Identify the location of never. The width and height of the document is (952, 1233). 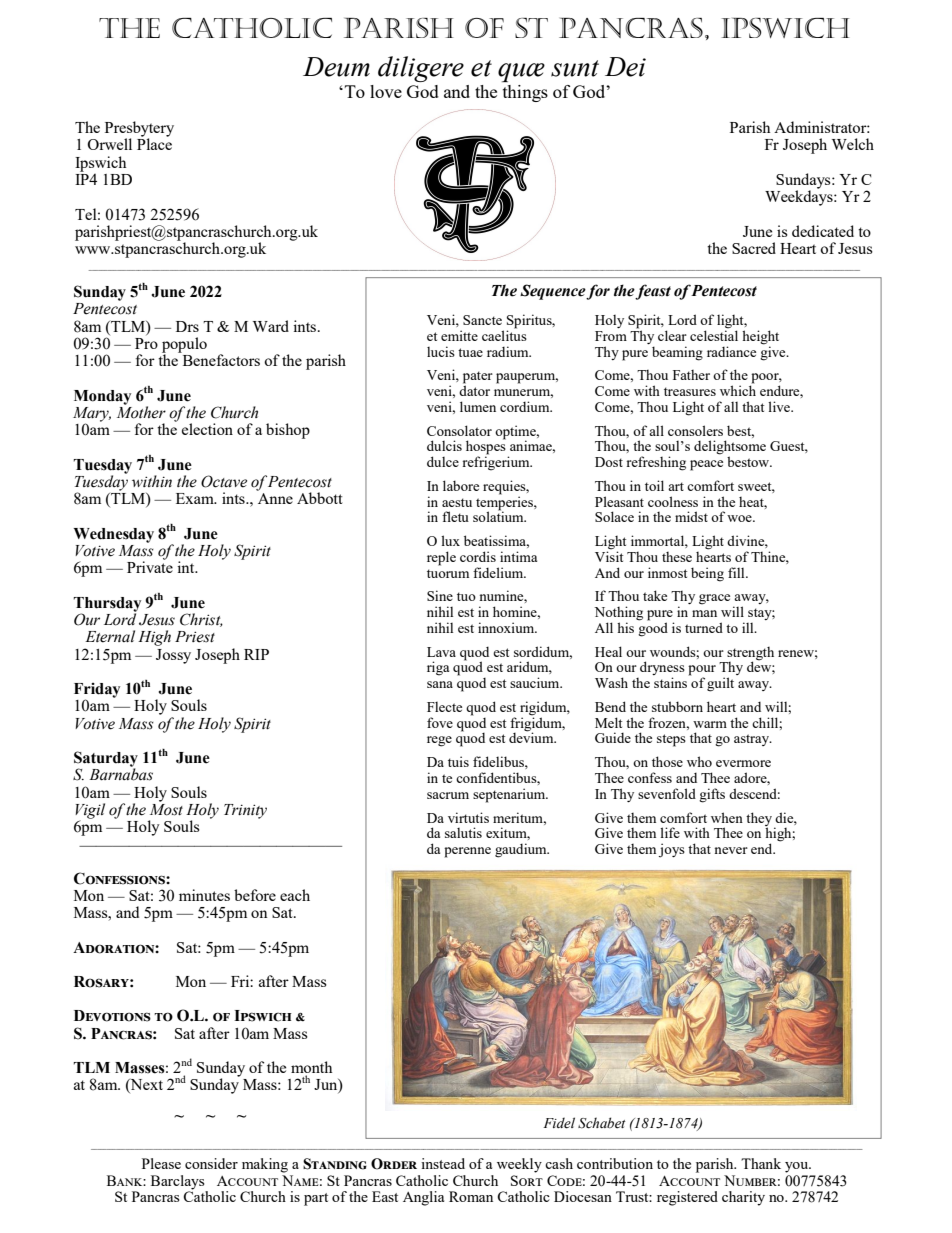
(731, 850).
